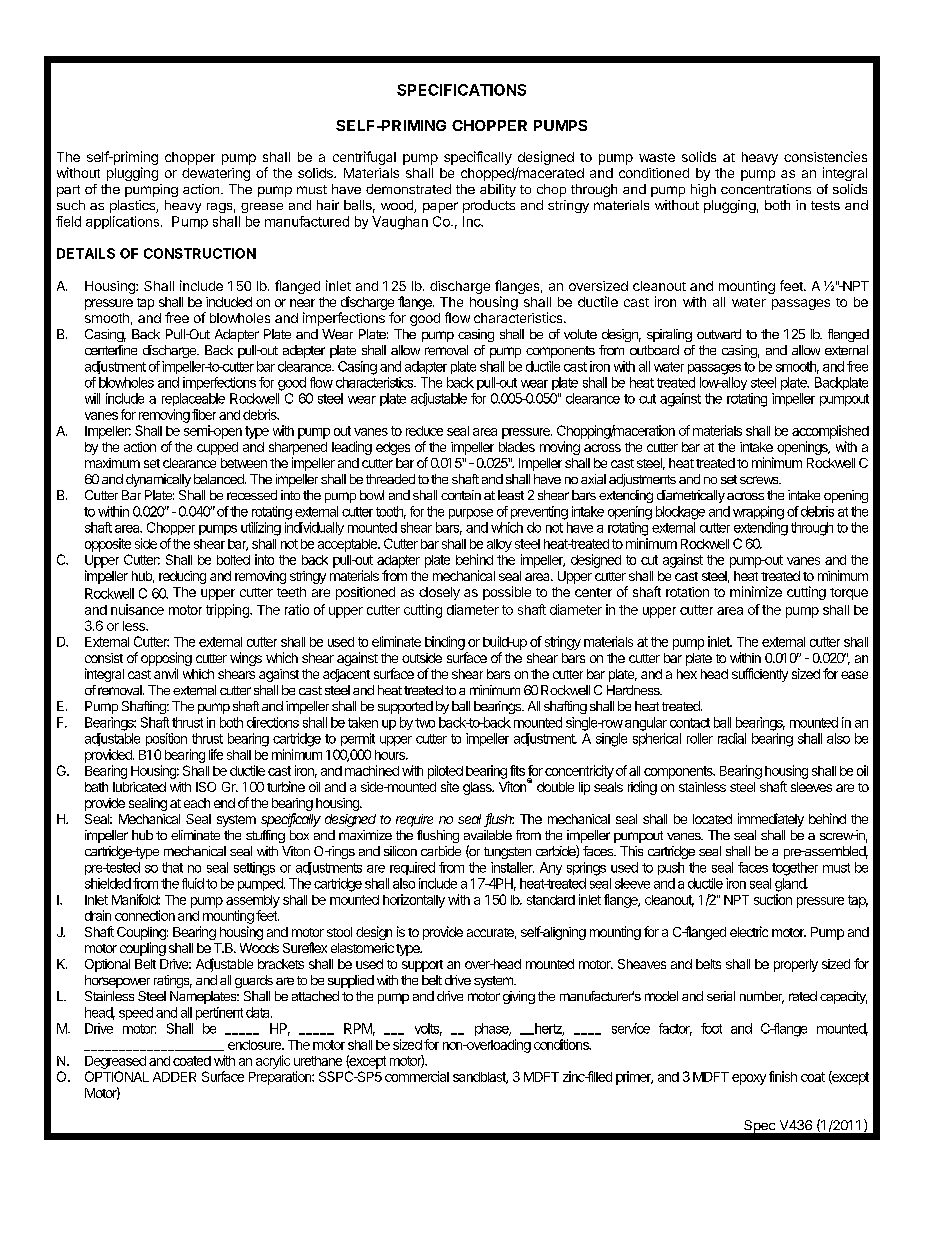 The height and width of the image is (1233, 952). Describe the element at coordinates (445, 643) in the image. I see `binding` at that location.
